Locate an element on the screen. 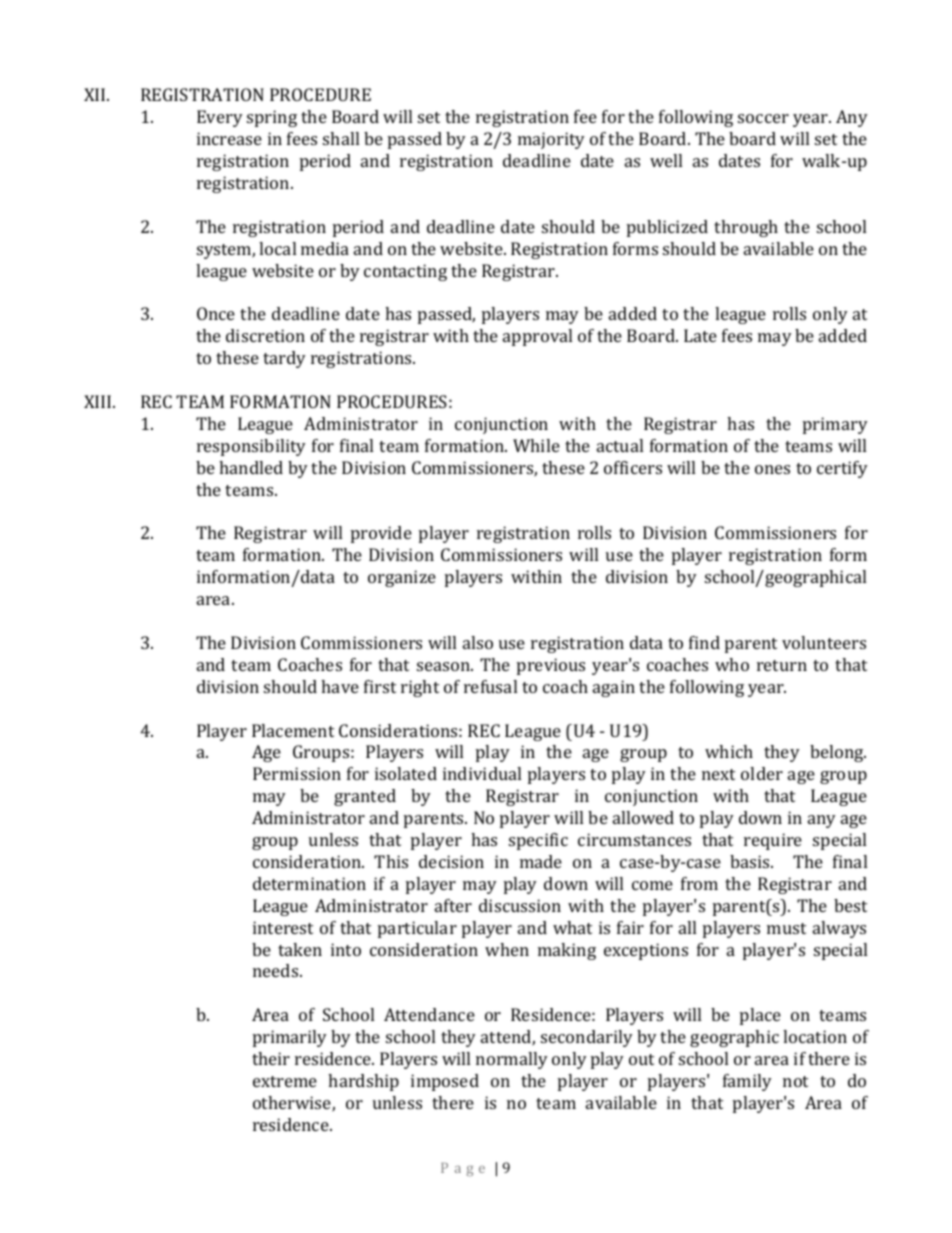 The image size is (952, 1233). soccer is located at coordinates (763, 118).
